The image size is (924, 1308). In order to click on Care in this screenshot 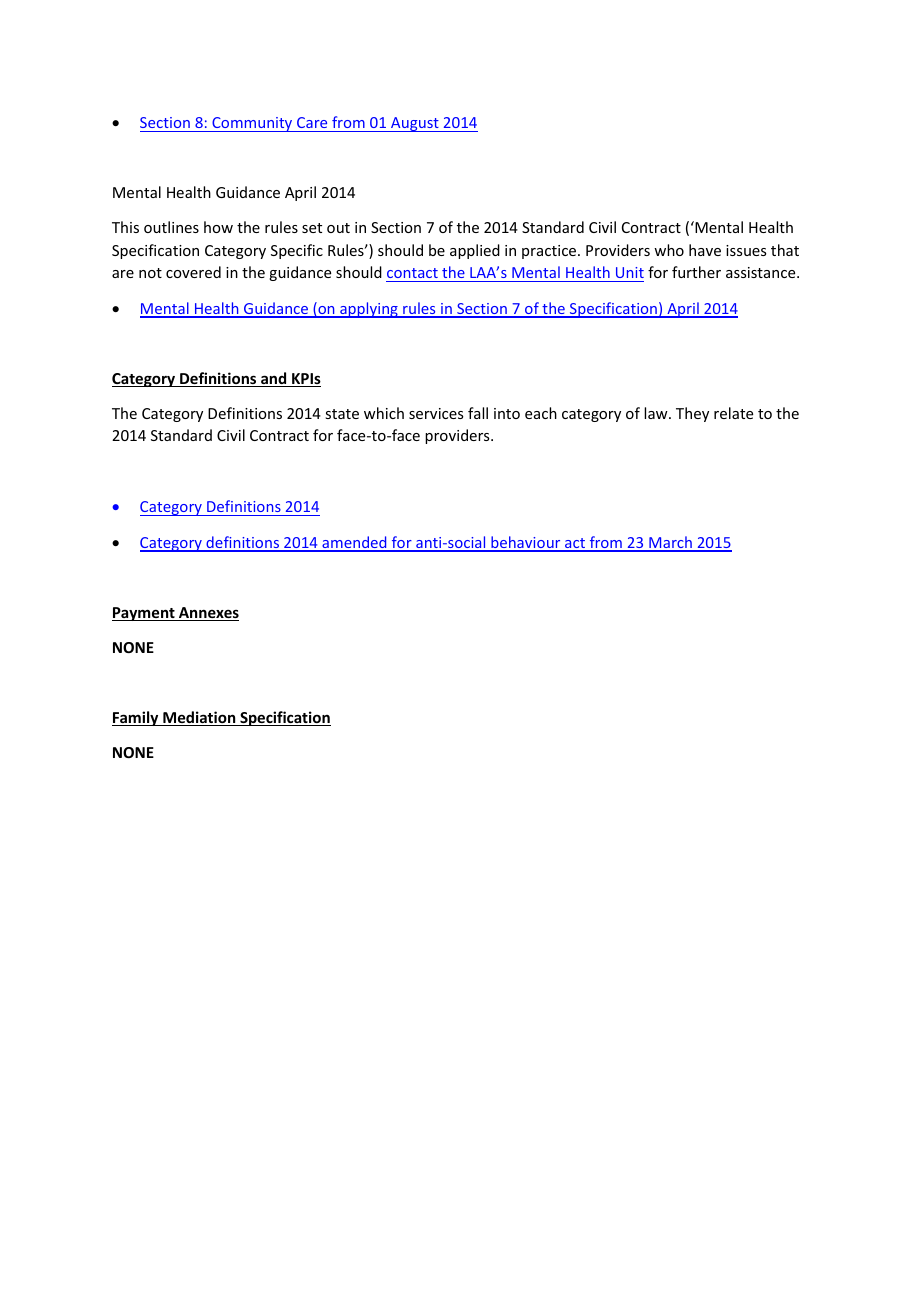, I will do `click(312, 122)`.
